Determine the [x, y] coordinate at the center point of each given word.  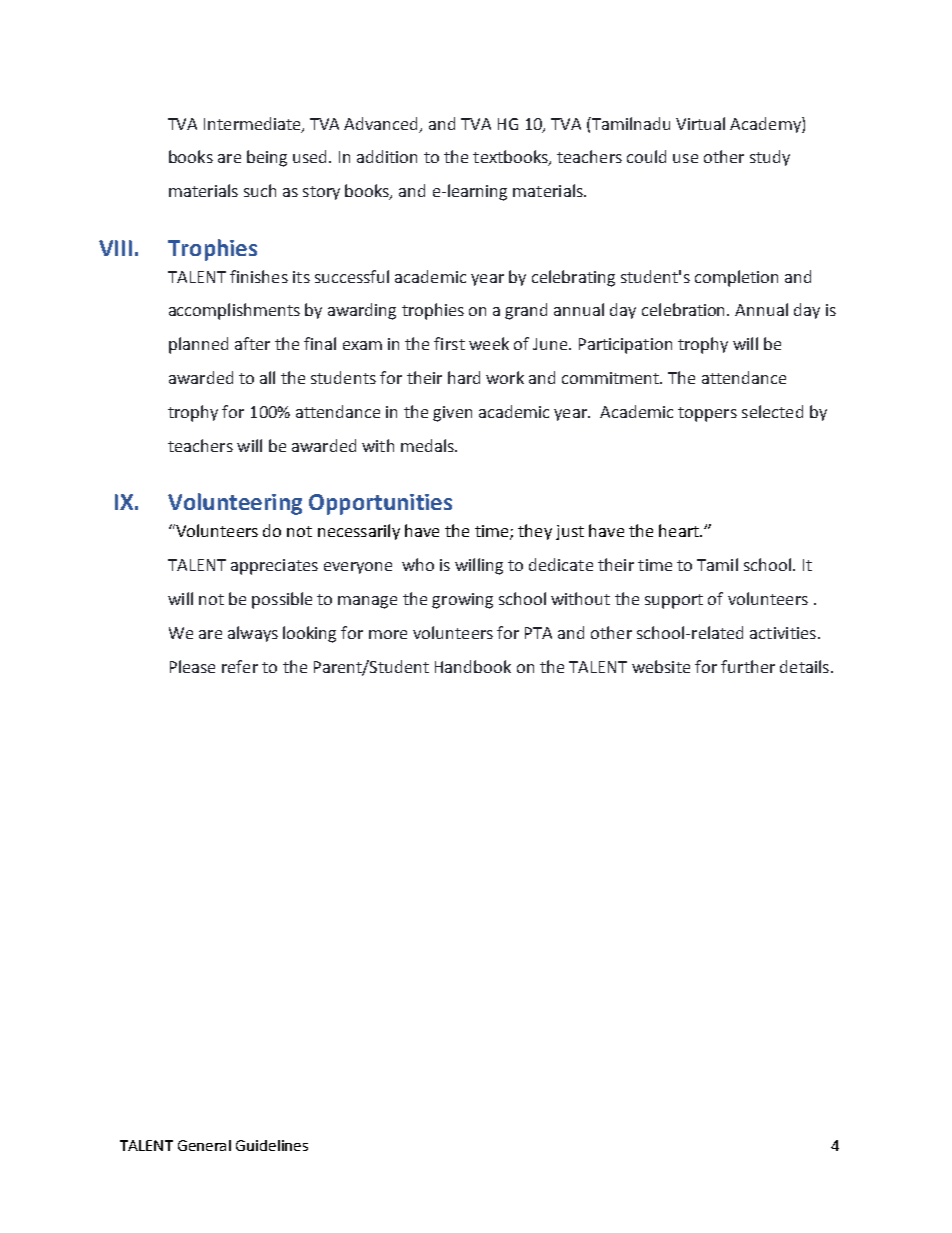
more [388, 634]
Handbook [473, 666]
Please [192, 666]
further [748, 666]
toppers [707, 414]
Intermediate [253, 124]
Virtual [700, 123]
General [204, 1145]
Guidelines [272, 1145]
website [661, 666]
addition [387, 156]
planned [198, 345]
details [804, 666]
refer [240, 666]
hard [464, 377]
